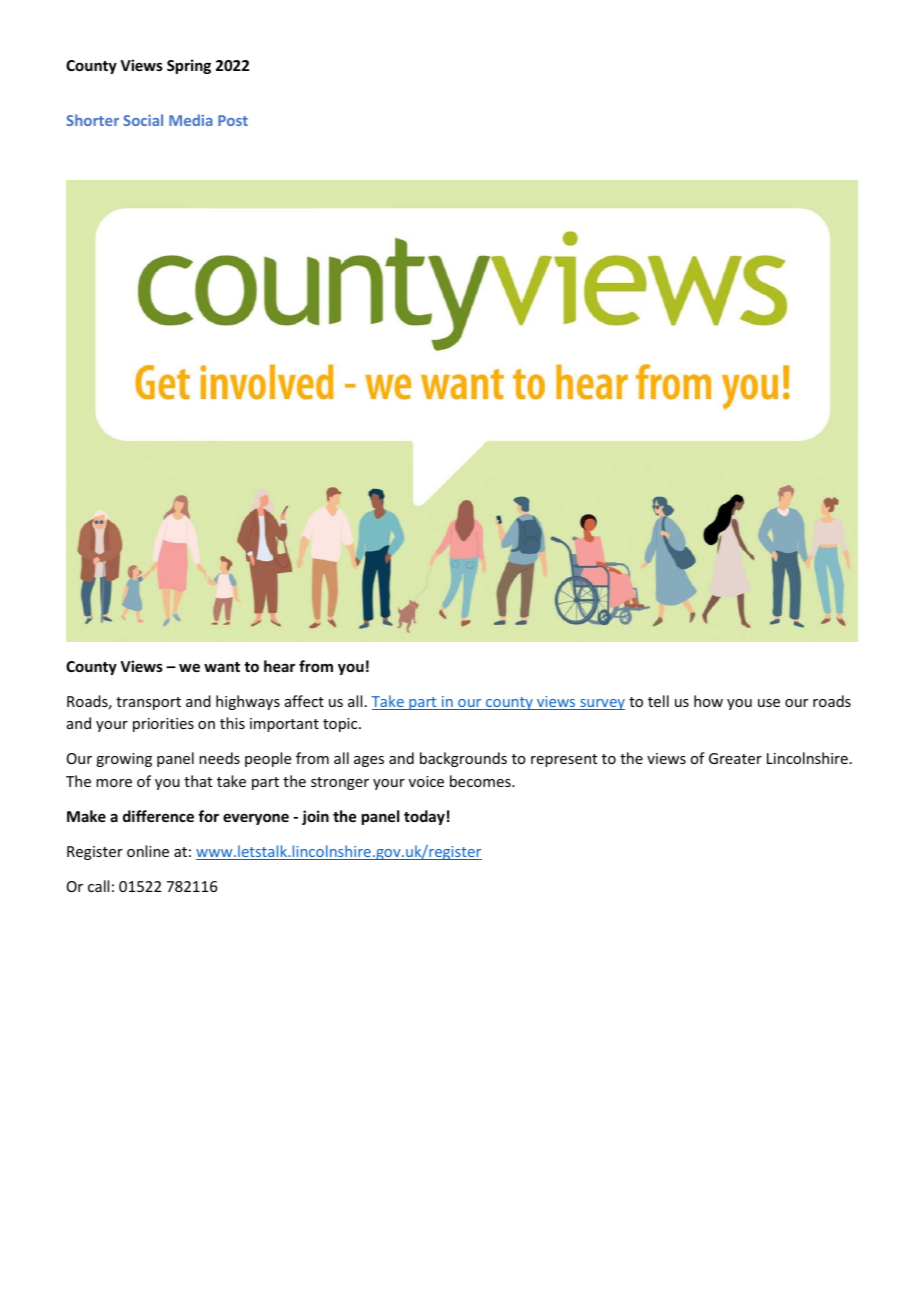 The height and width of the image is (1308, 924). Describe the element at coordinates (148, 851) in the image. I see `online` at that location.
